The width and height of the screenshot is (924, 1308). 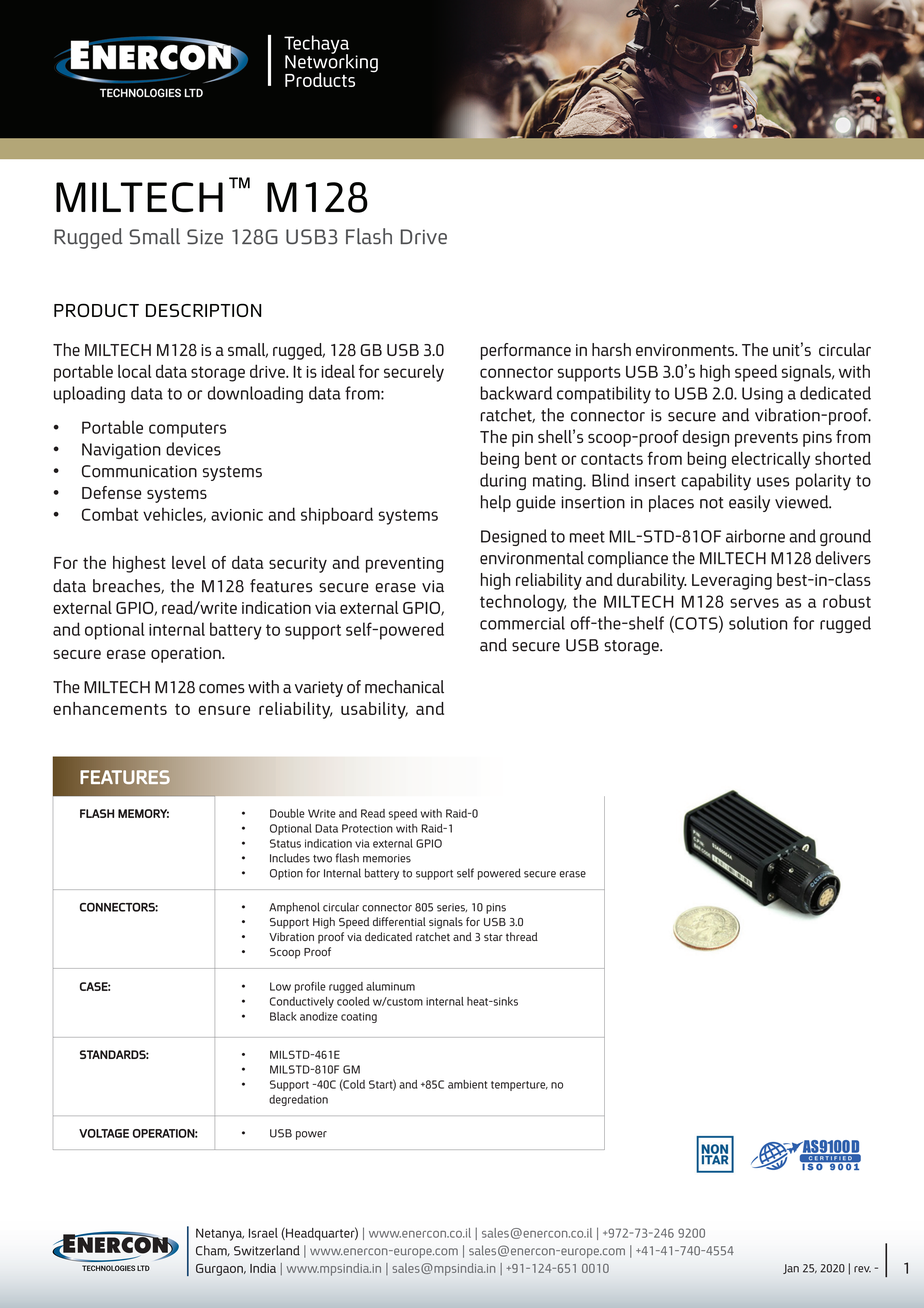 What do you see at coordinates (331, 63) in the screenshot?
I see `Networking` at bounding box center [331, 63].
